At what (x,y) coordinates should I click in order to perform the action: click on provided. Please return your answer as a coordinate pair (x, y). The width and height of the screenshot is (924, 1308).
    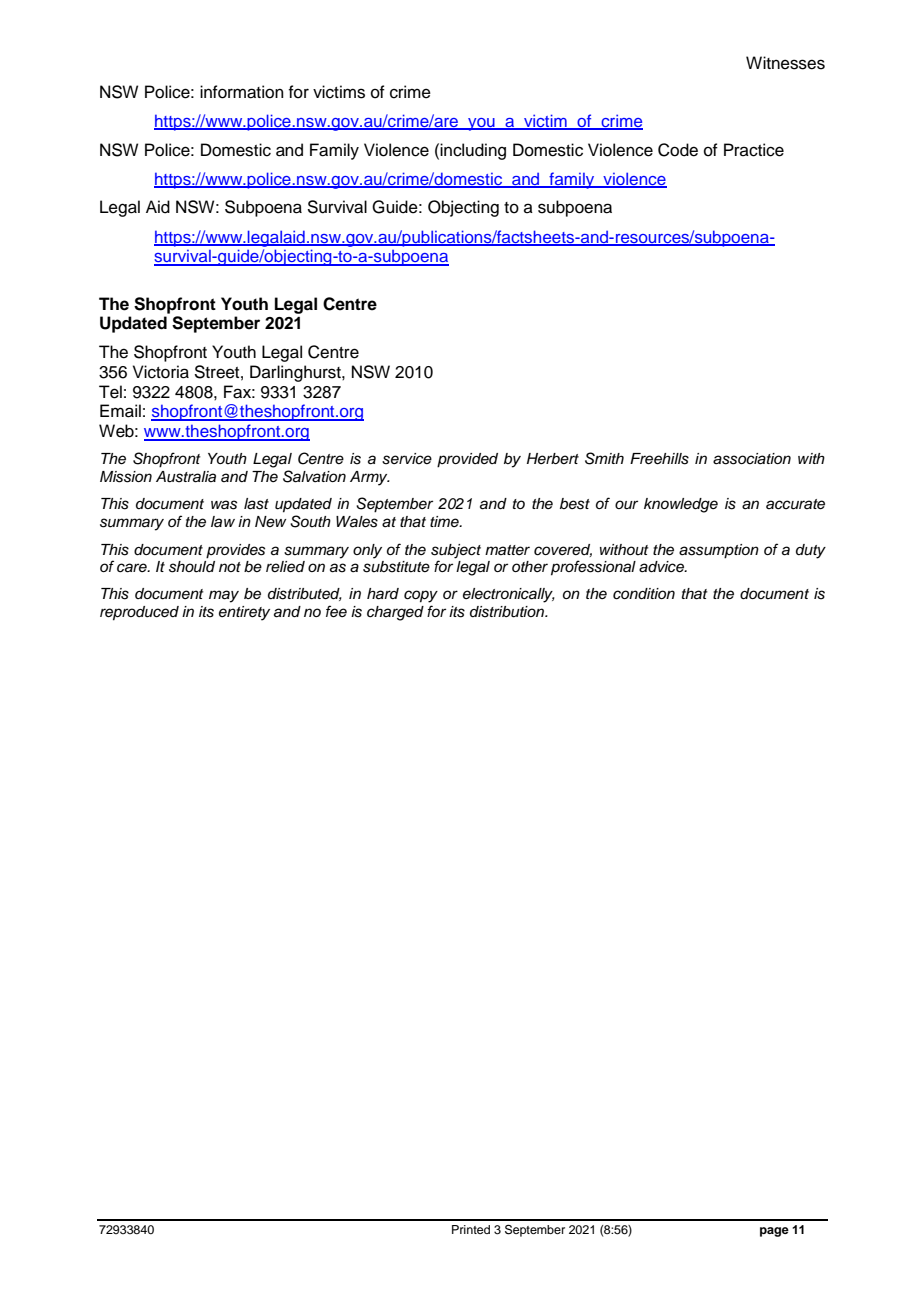
    Looking at the image, I should click on (467, 460).
